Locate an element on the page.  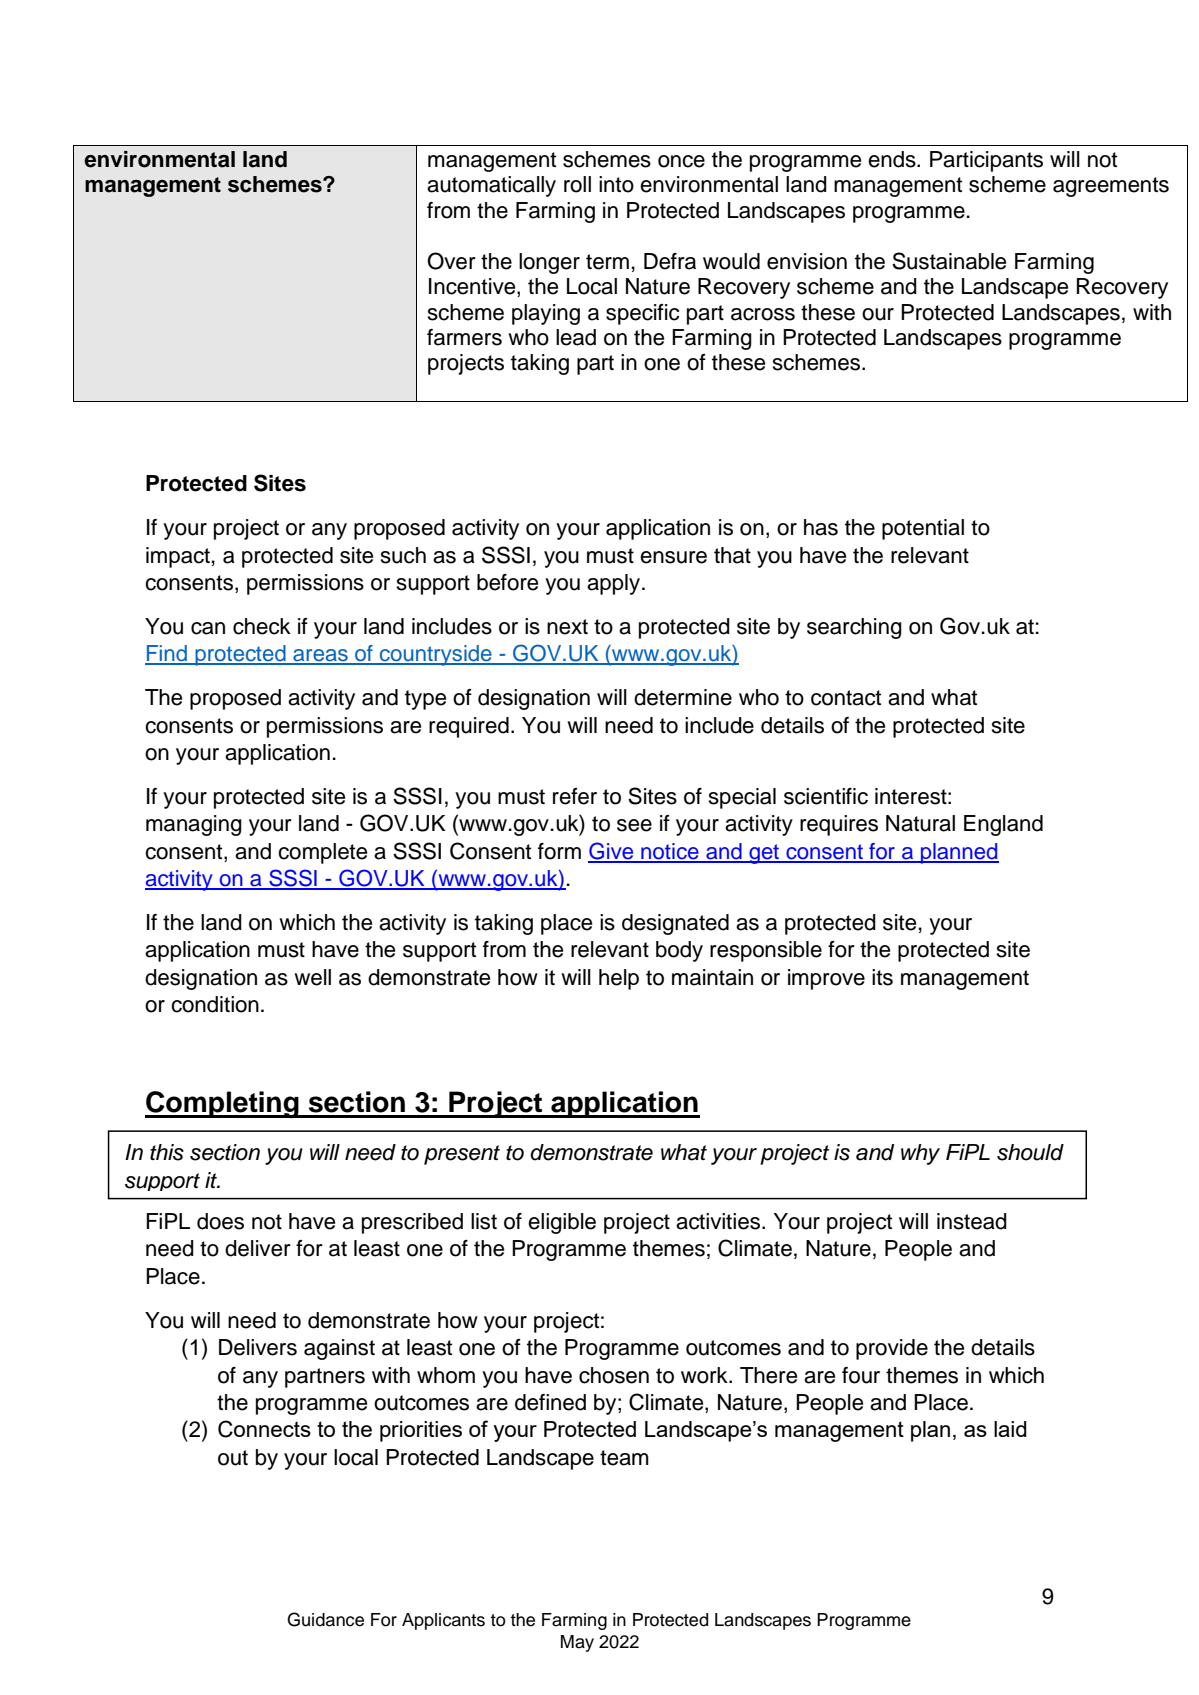
automatically is located at coordinates (491, 186).
